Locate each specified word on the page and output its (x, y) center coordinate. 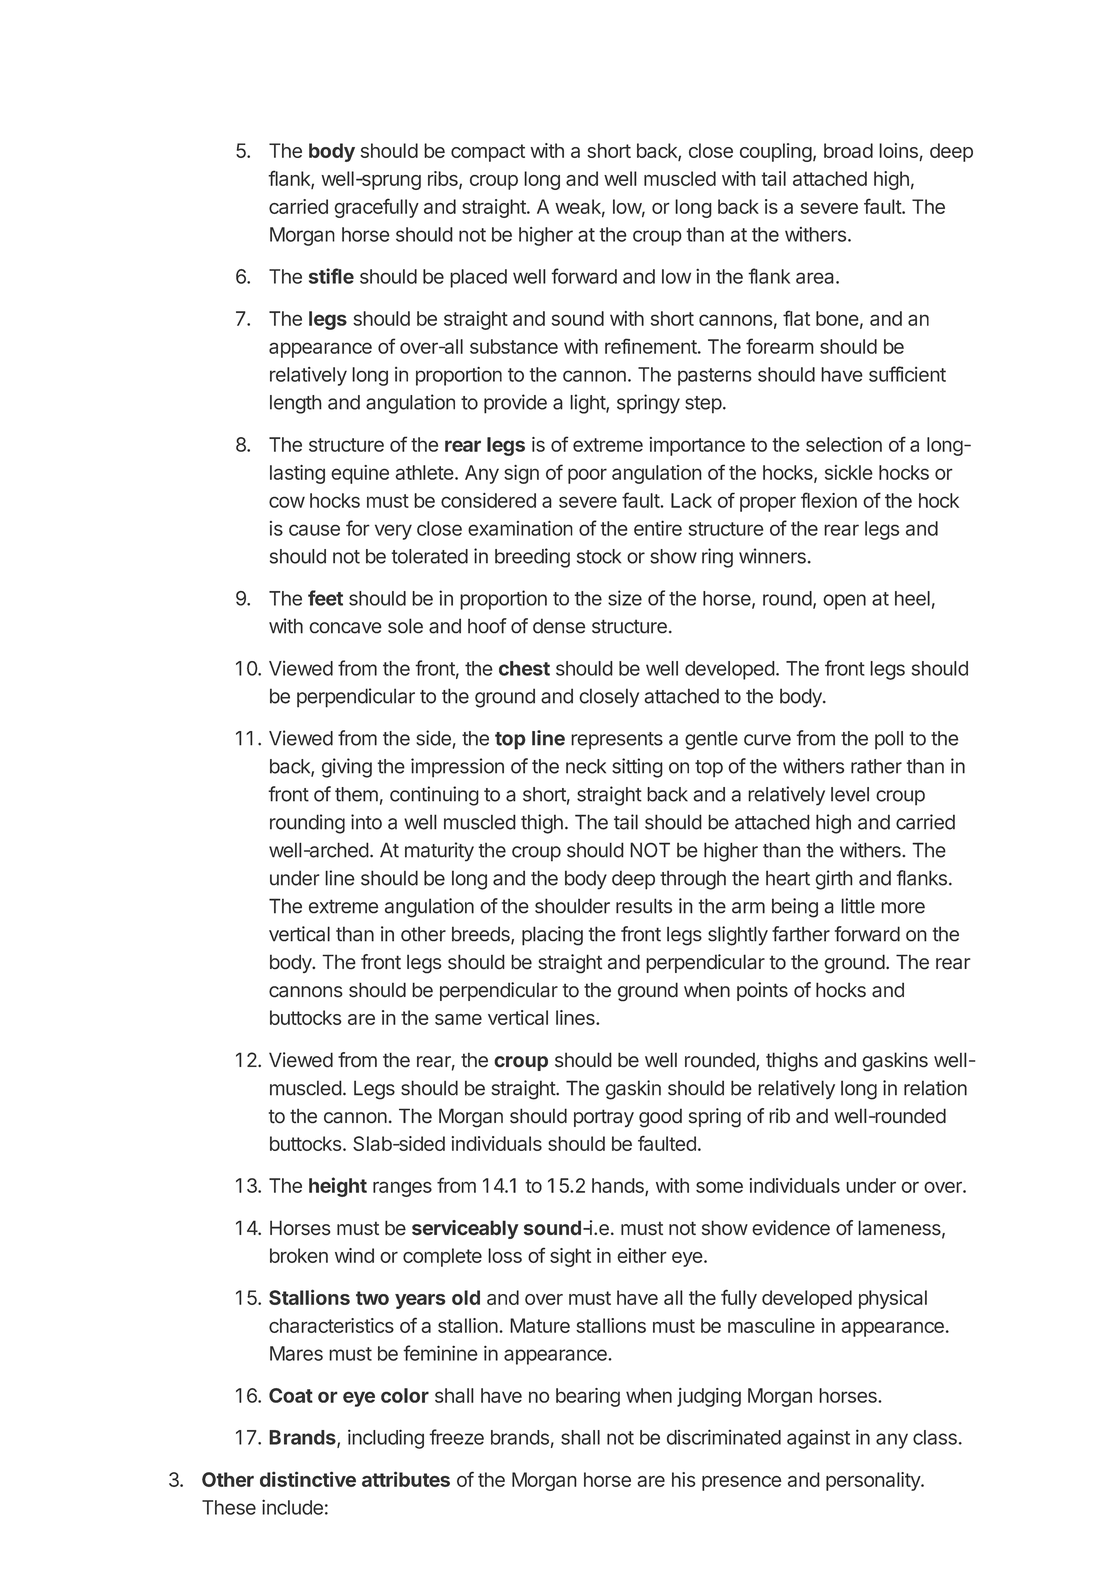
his (684, 1479)
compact (488, 153)
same (458, 1019)
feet (325, 598)
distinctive (308, 1479)
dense (559, 626)
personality (874, 1481)
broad (848, 150)
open (844, 602)
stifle (331, 276)
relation (935, 1088)
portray (604, 1118)
